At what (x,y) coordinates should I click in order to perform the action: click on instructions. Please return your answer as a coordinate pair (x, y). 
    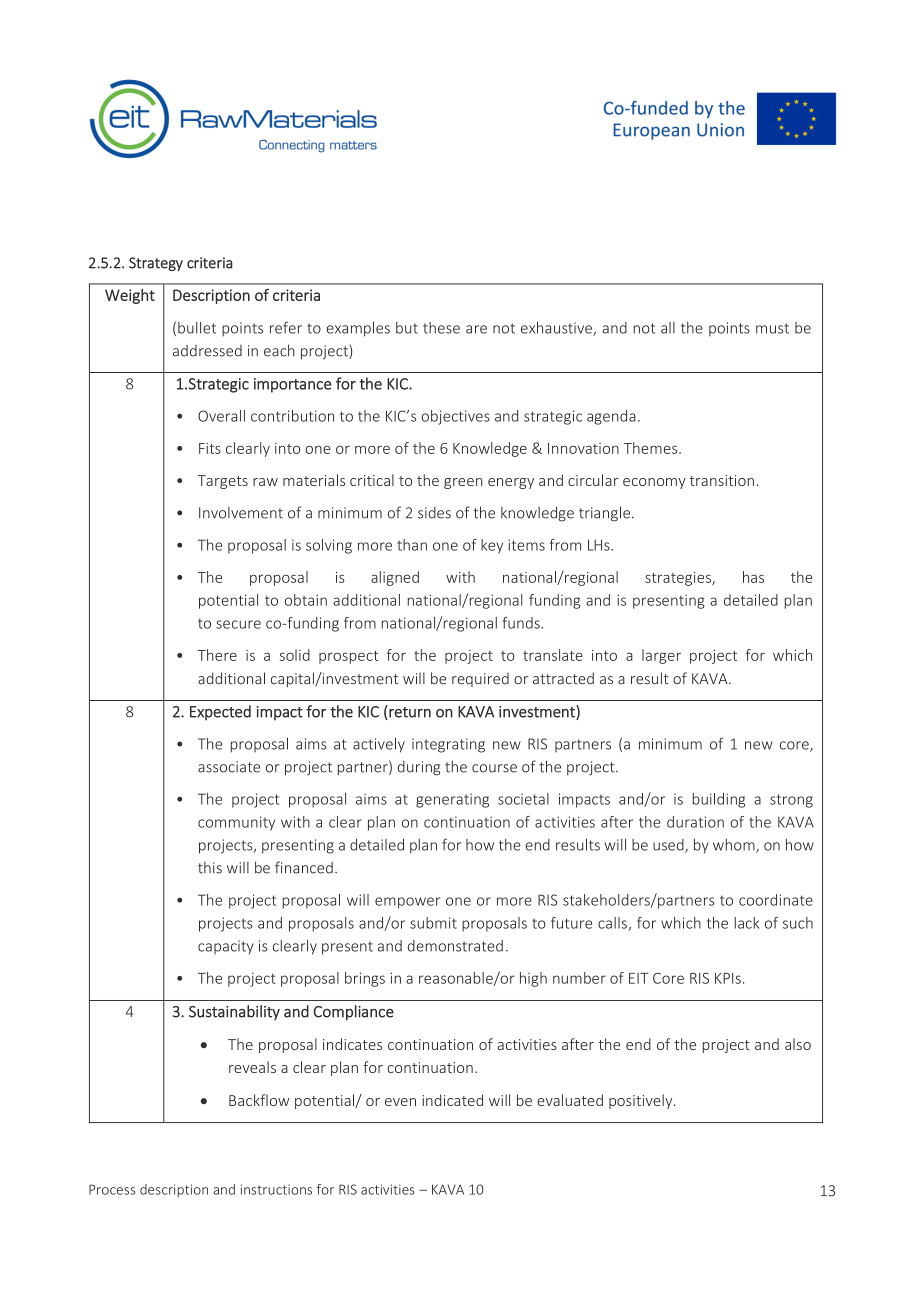
    Looking at the image, I should click on (276, 1189).
